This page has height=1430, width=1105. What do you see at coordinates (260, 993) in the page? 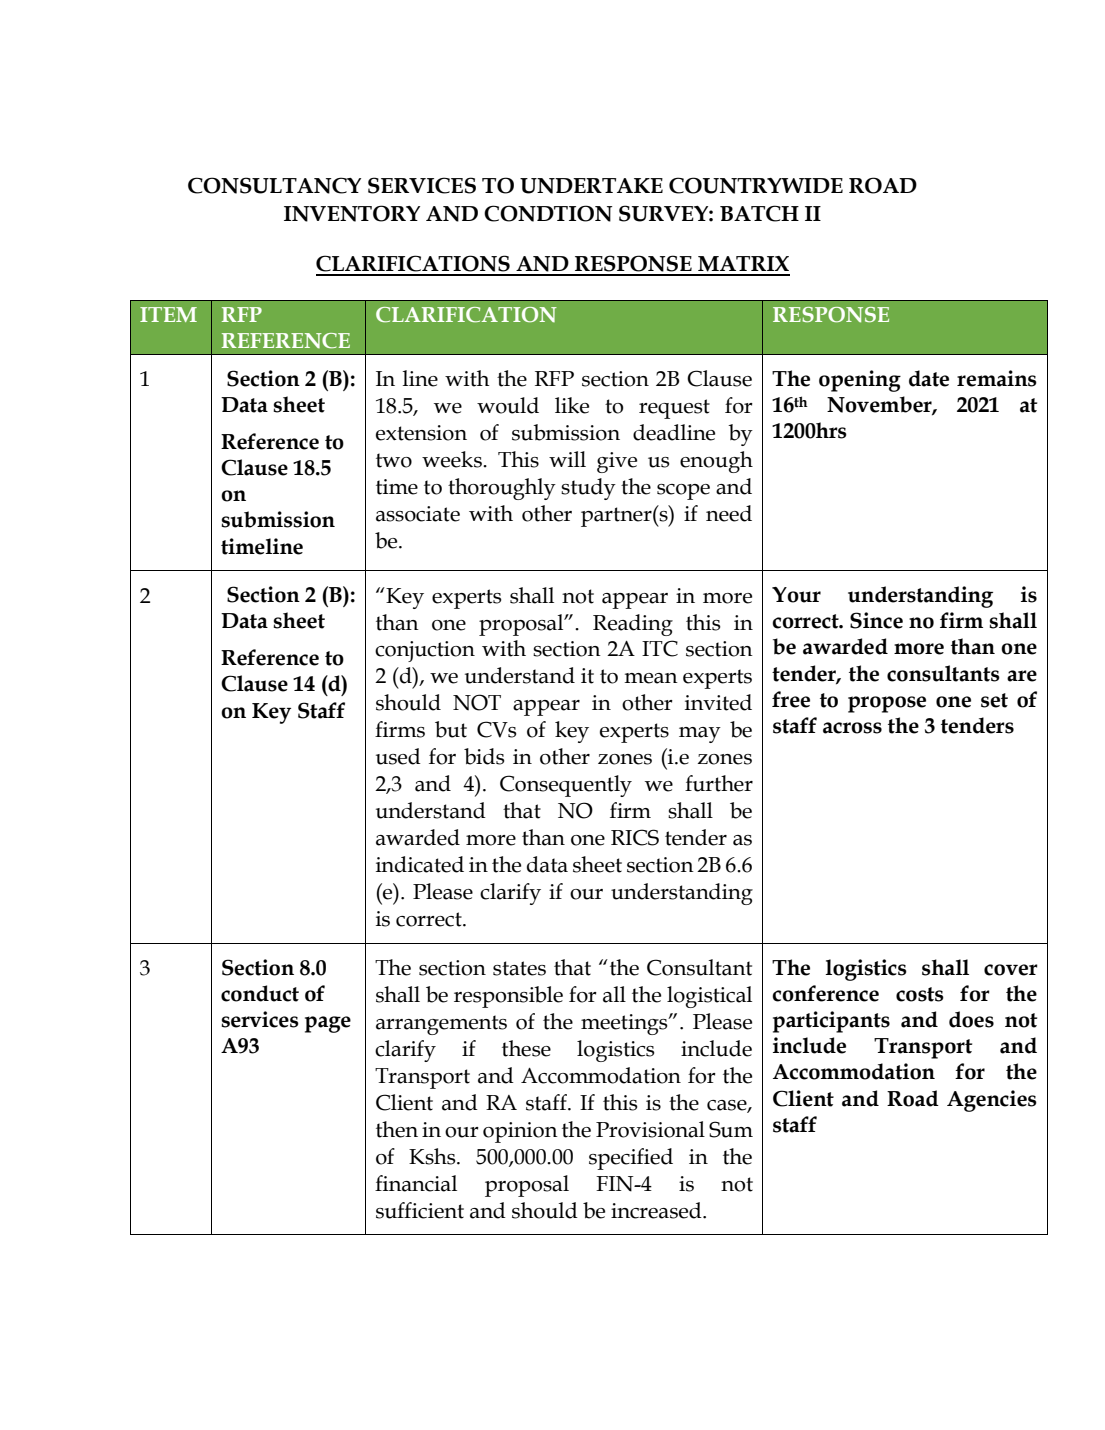
I see `conduct` at bounding box center [260, 993].
